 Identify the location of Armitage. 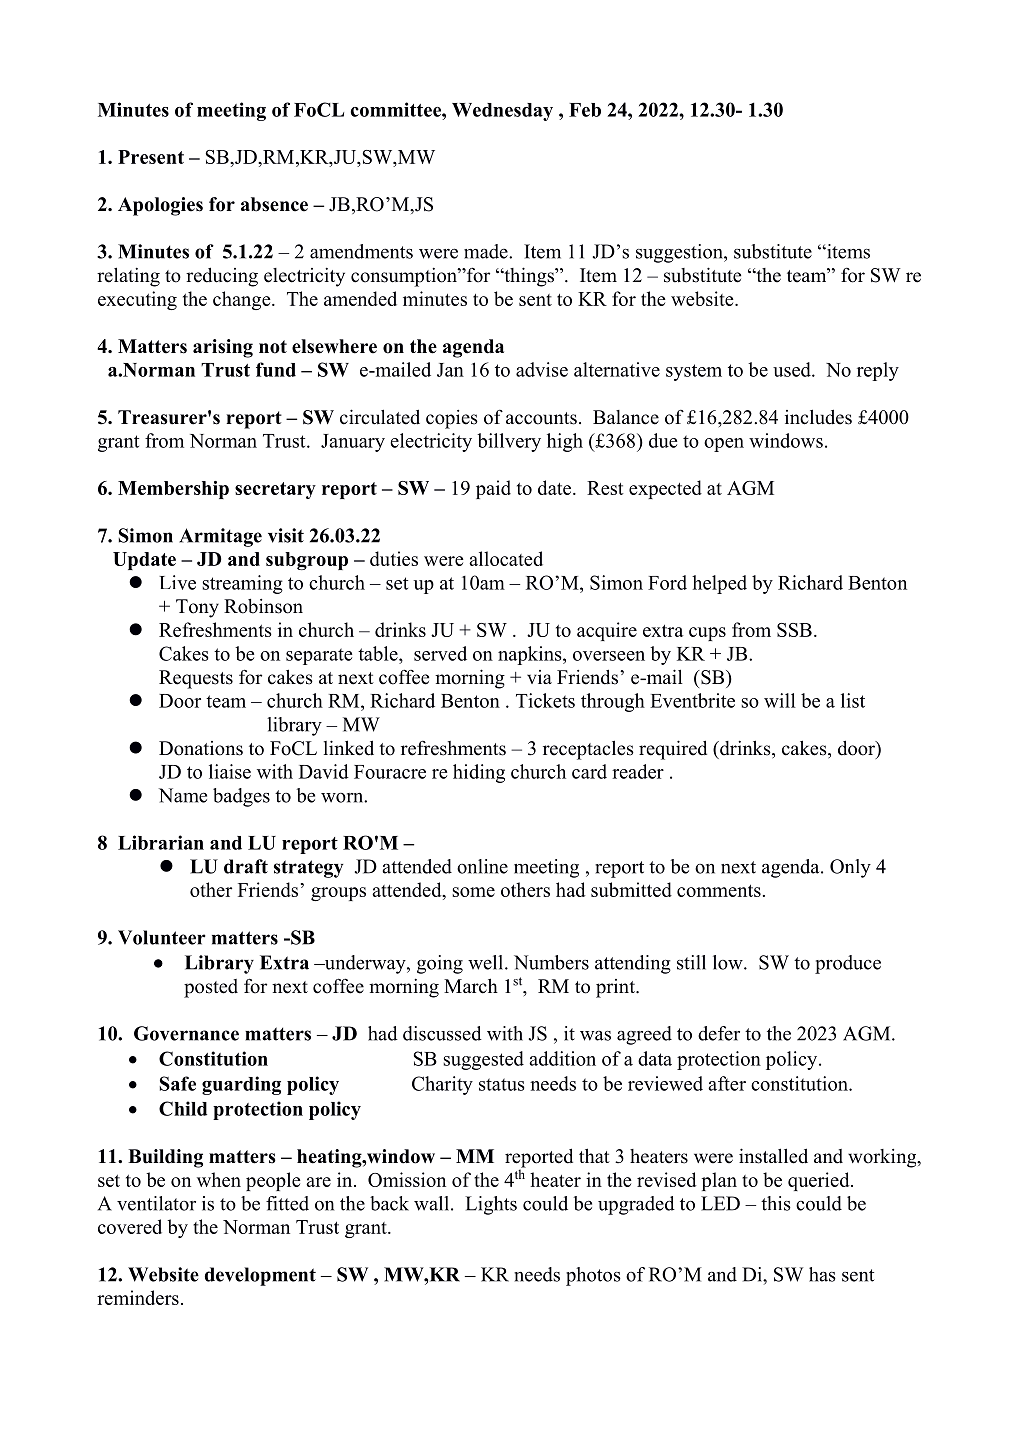
(220, 537).
